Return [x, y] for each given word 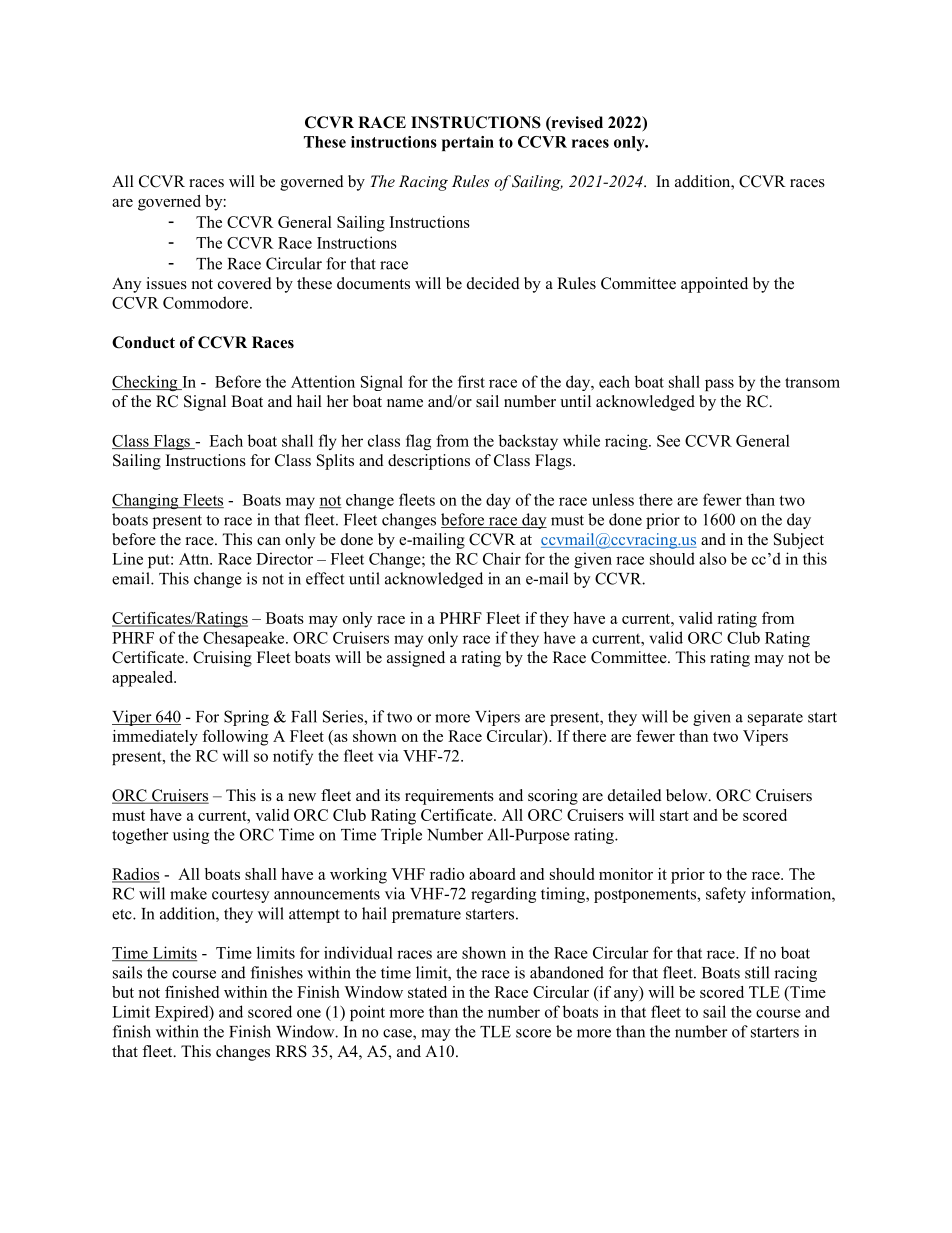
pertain [468, 143]
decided [493, 283]
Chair [502, 558]
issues [166, 283]
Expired [183, 1013]
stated [427, 992]
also [713, 558]
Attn [195, 559]
